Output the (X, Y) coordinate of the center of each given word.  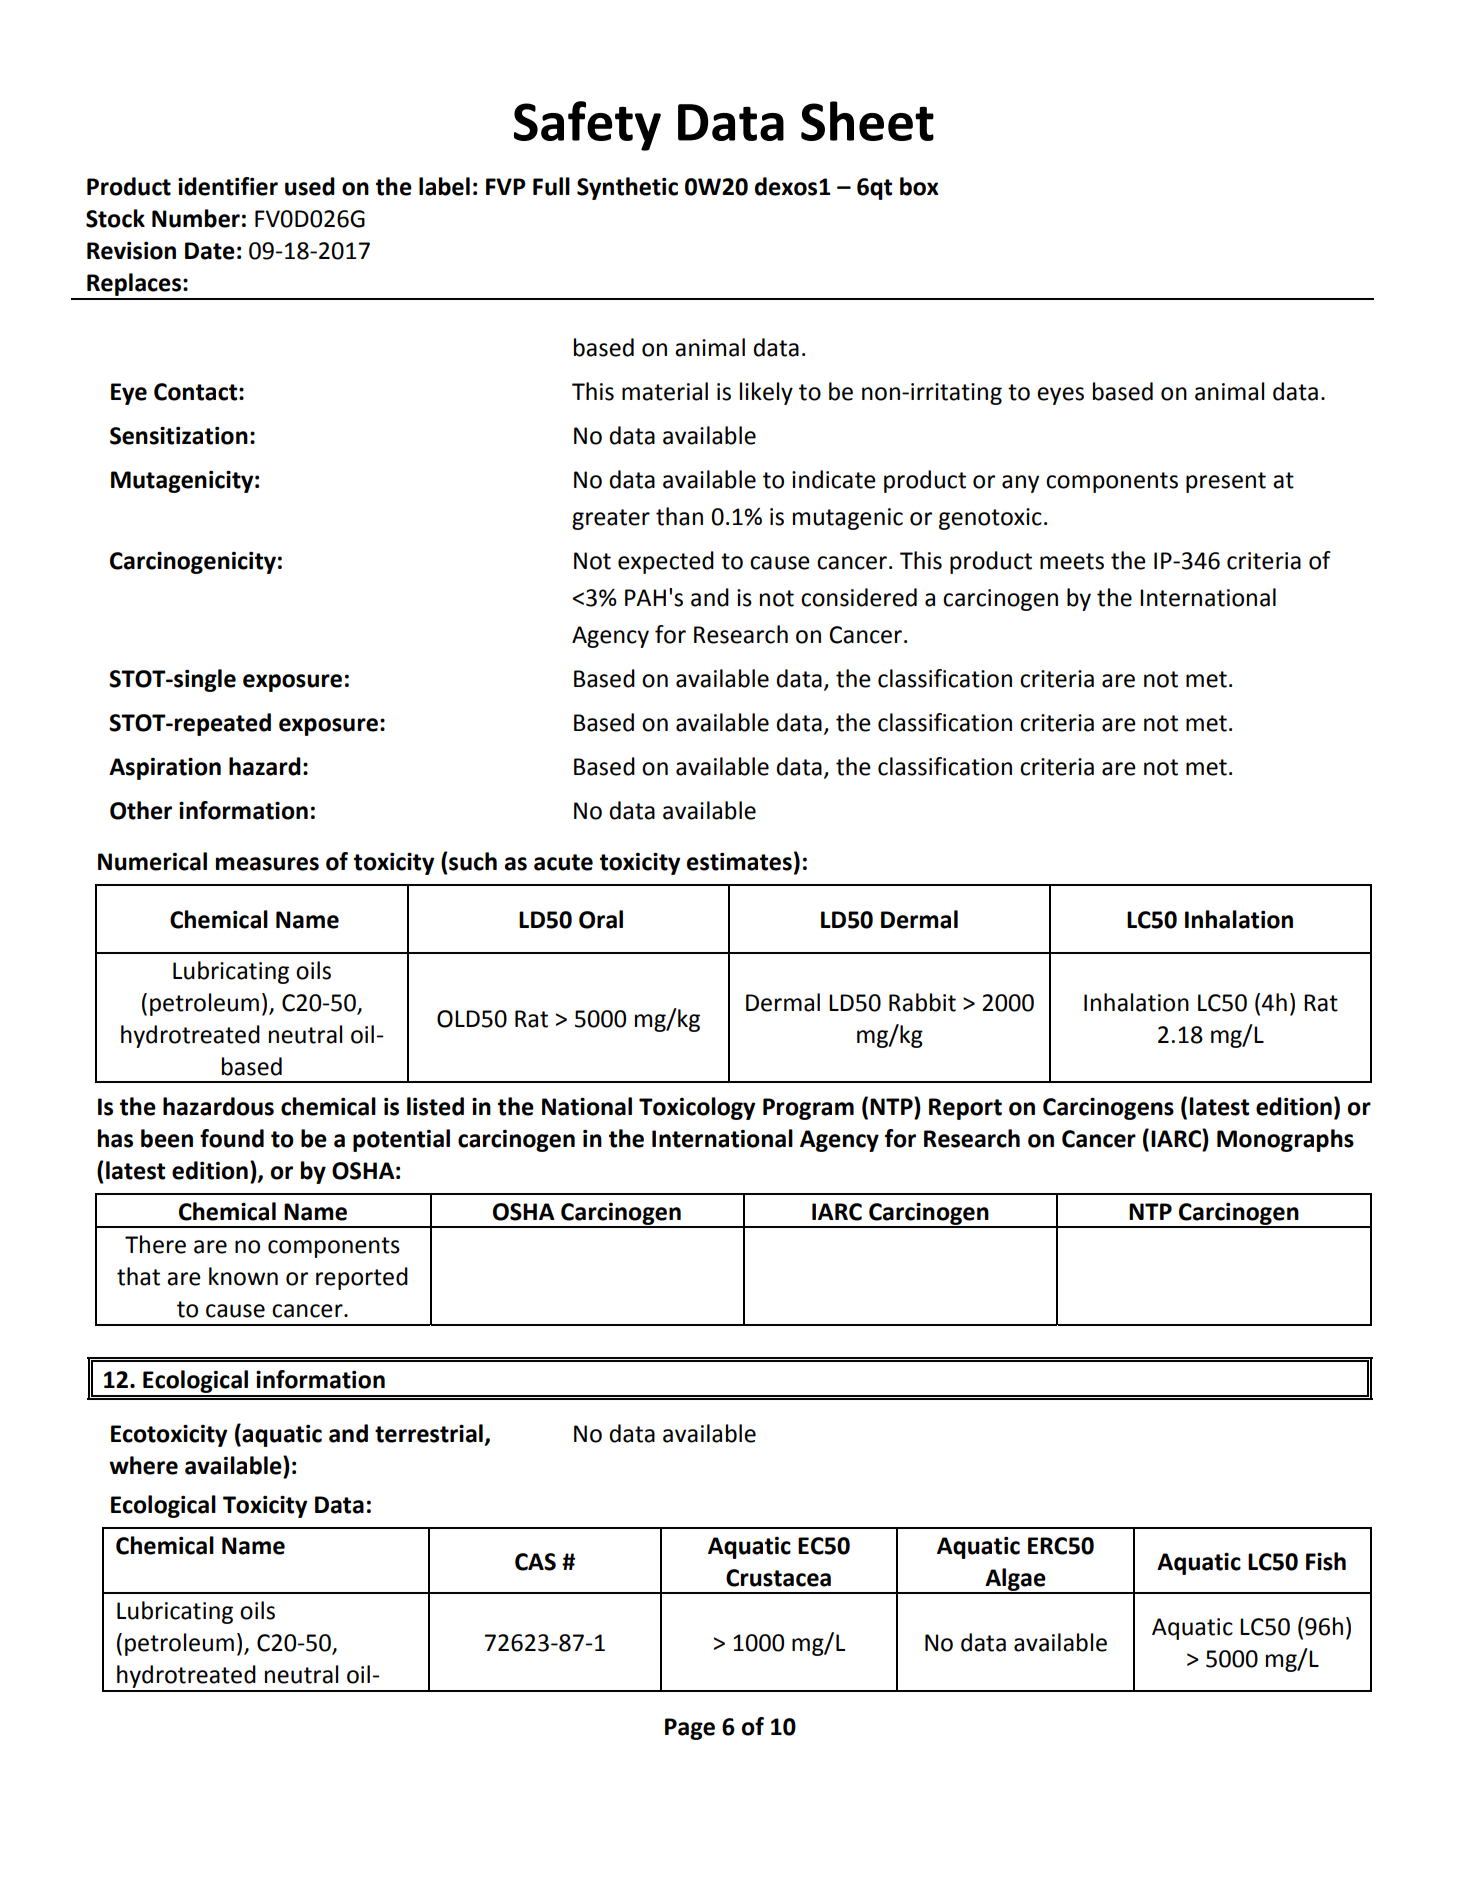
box (919, 186)
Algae (1015, 1580)
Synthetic (627, 188)
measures (267, 864)
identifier (228, 186)
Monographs (1285, 1140)
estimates (739, 862)
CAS (535, 1562)
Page (690, 1729)
